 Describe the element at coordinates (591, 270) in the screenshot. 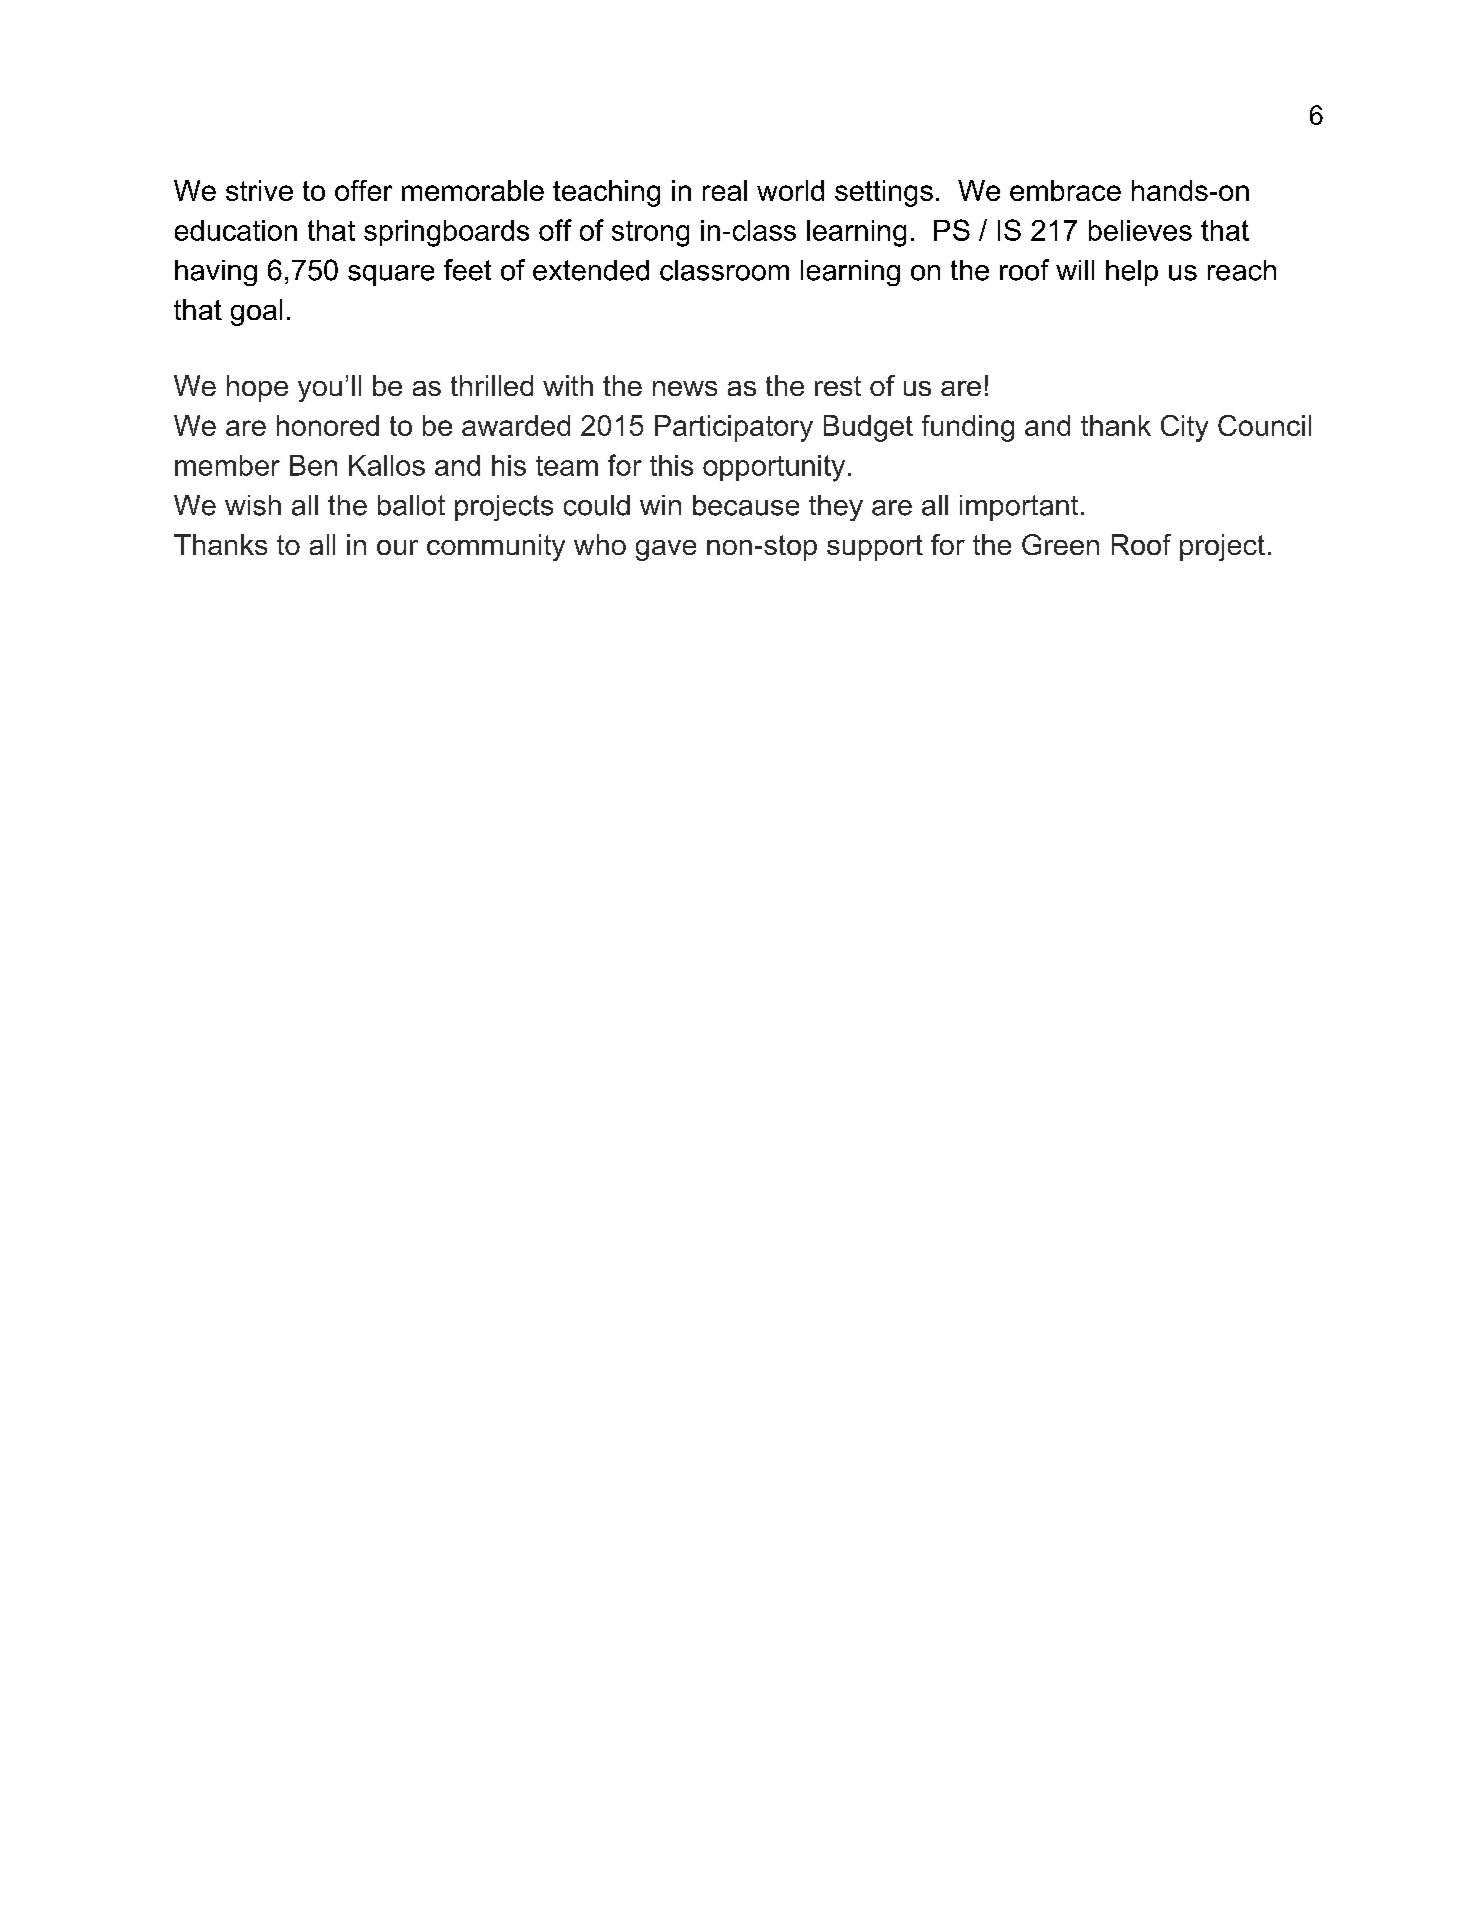

I see `extended` at that location.
